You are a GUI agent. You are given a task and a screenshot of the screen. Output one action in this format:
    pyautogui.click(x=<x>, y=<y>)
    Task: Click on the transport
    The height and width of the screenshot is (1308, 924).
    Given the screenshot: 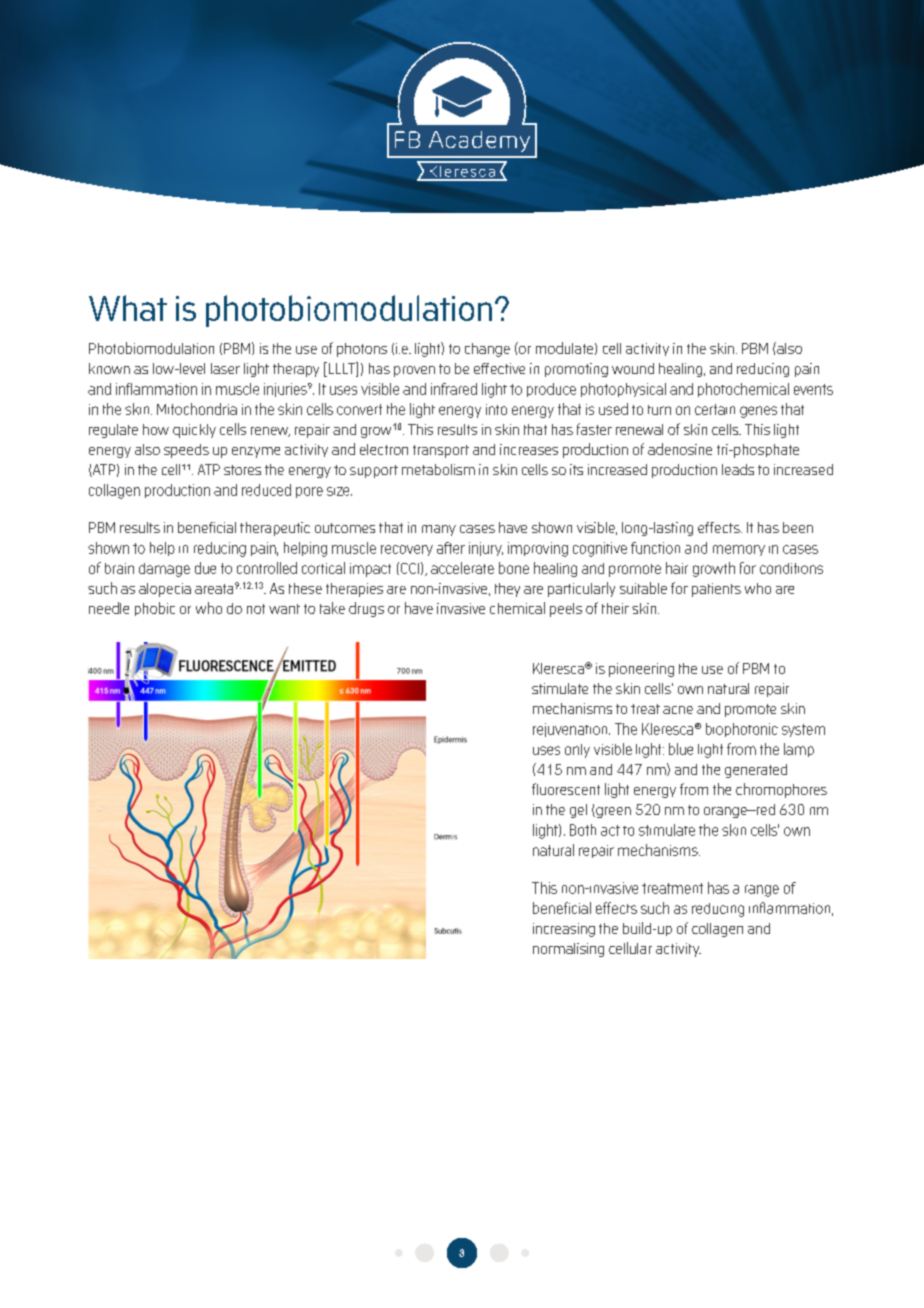 What is the action you would take?
    pyautogui.click(x=441, y=451)
